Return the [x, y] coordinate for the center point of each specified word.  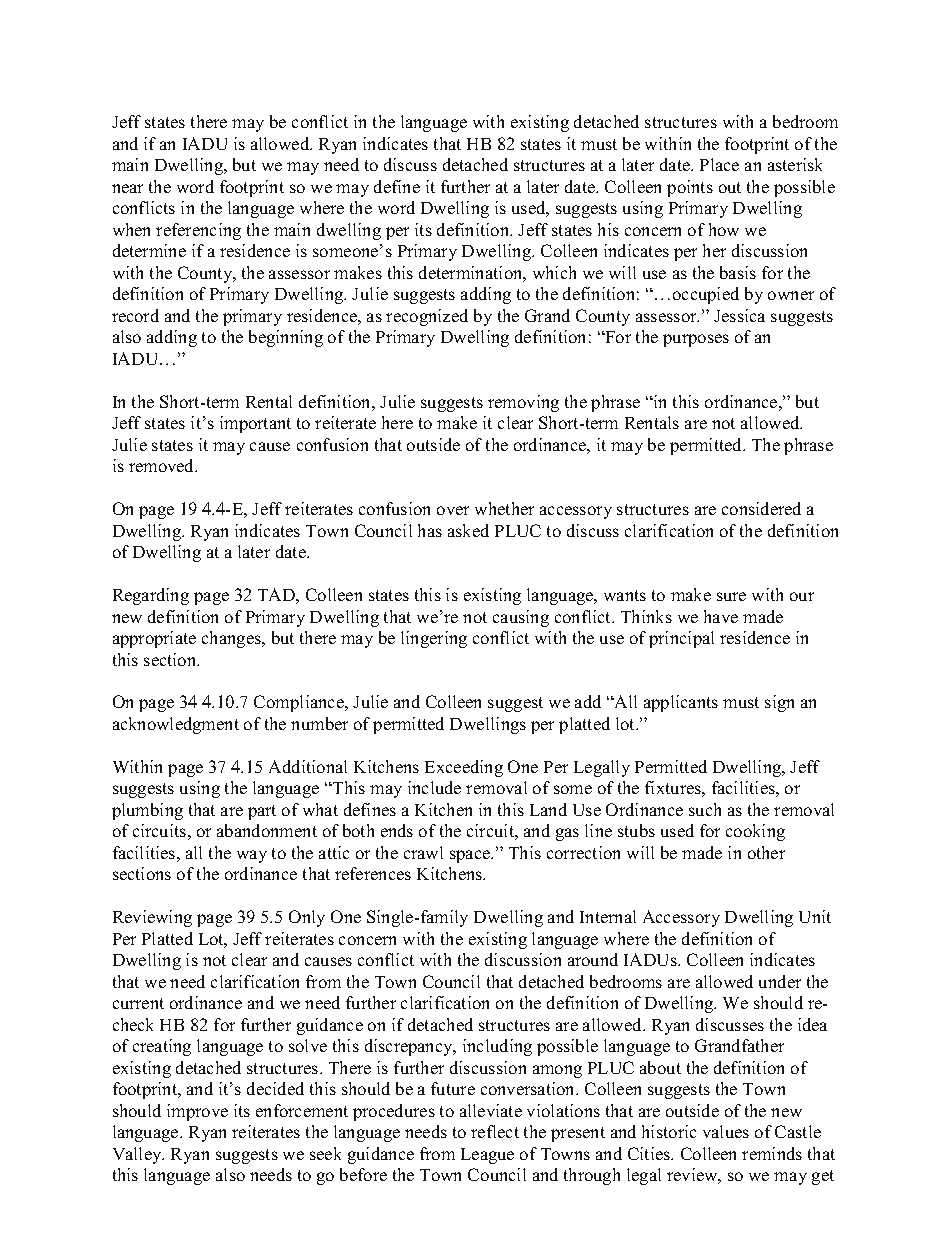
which [554, 272]
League [487, 1156]
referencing [198, 231]
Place [719, 164]
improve [197, 1112]
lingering [434, 639]
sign [779, 703]
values [726, 1131]
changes [233, 639]
